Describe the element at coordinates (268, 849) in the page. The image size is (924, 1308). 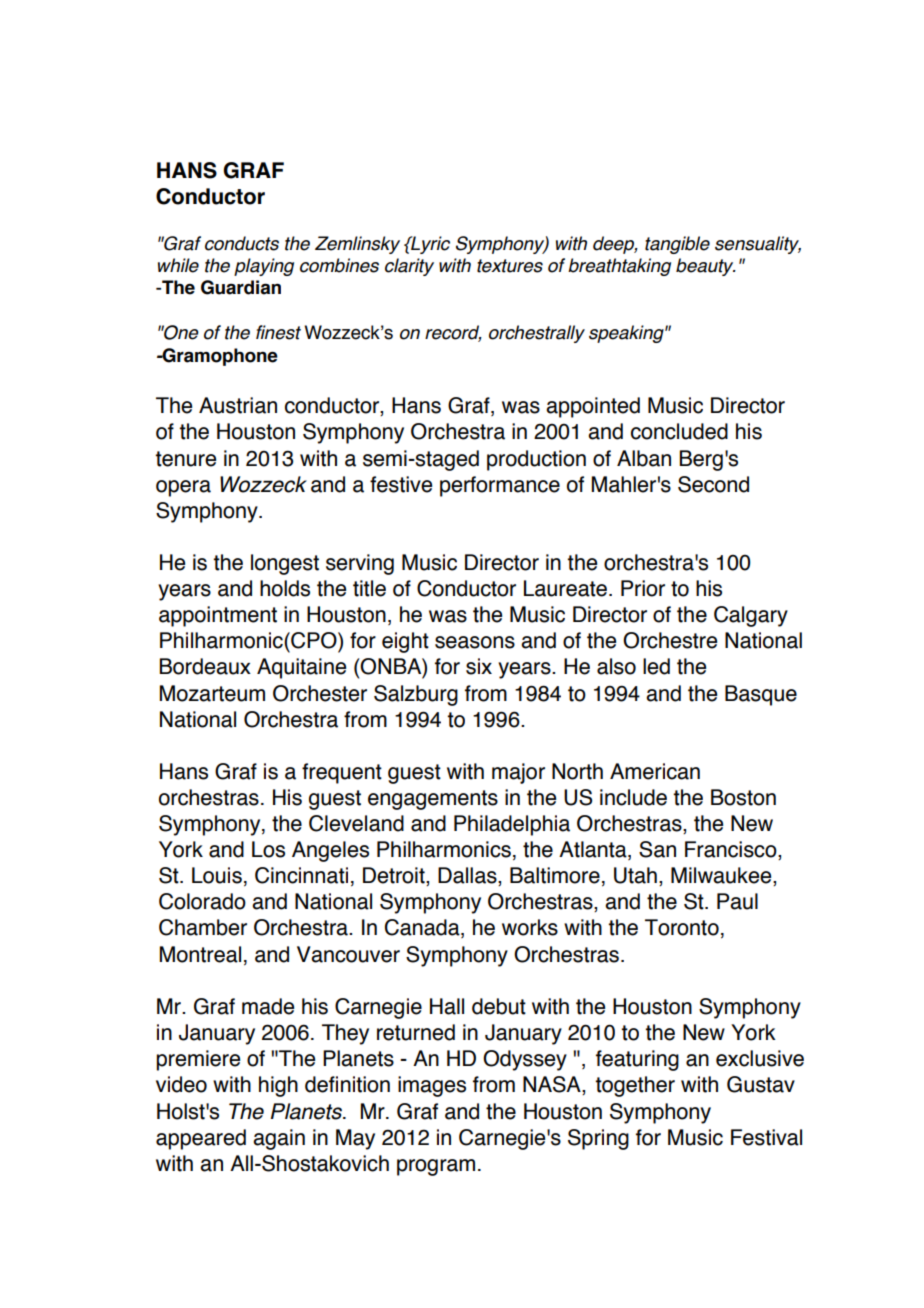
I see `Los` at that location.
